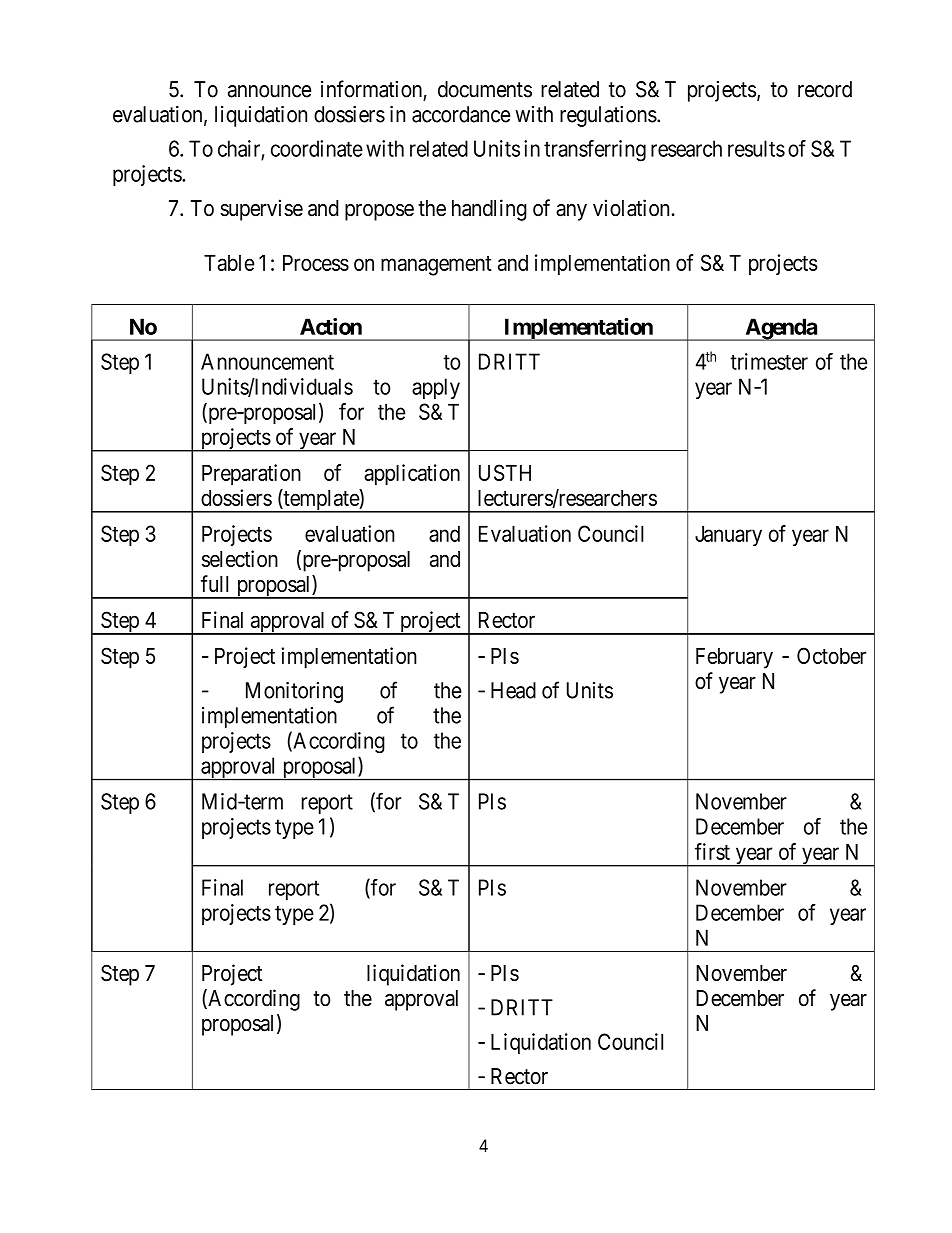 The width and height of the page is (952, 1233). Describe the element at coordinates (251, 475) in the page. I see `Preparation` at that location.
